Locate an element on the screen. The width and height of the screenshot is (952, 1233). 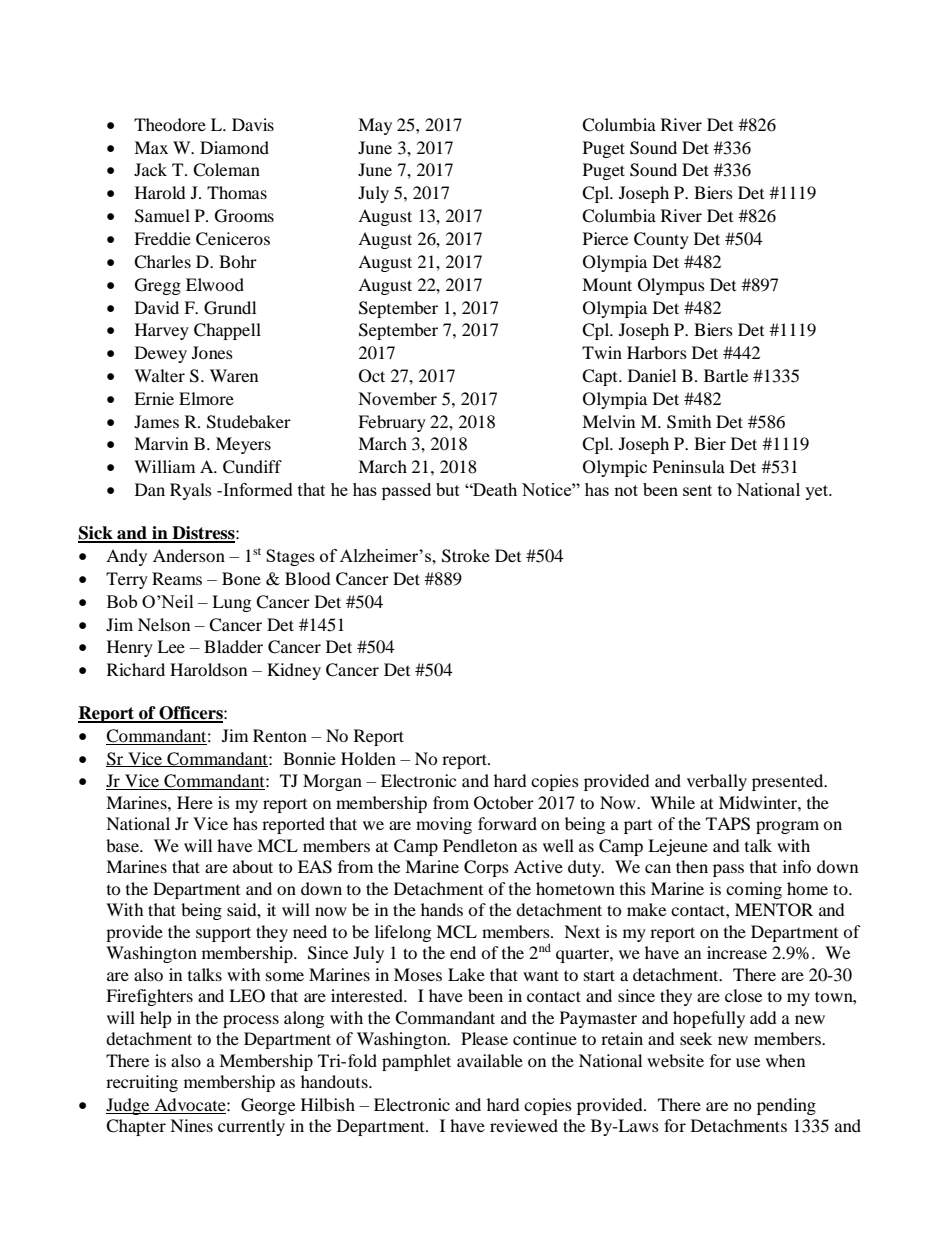
Max is located at coordinates (151, 147).
